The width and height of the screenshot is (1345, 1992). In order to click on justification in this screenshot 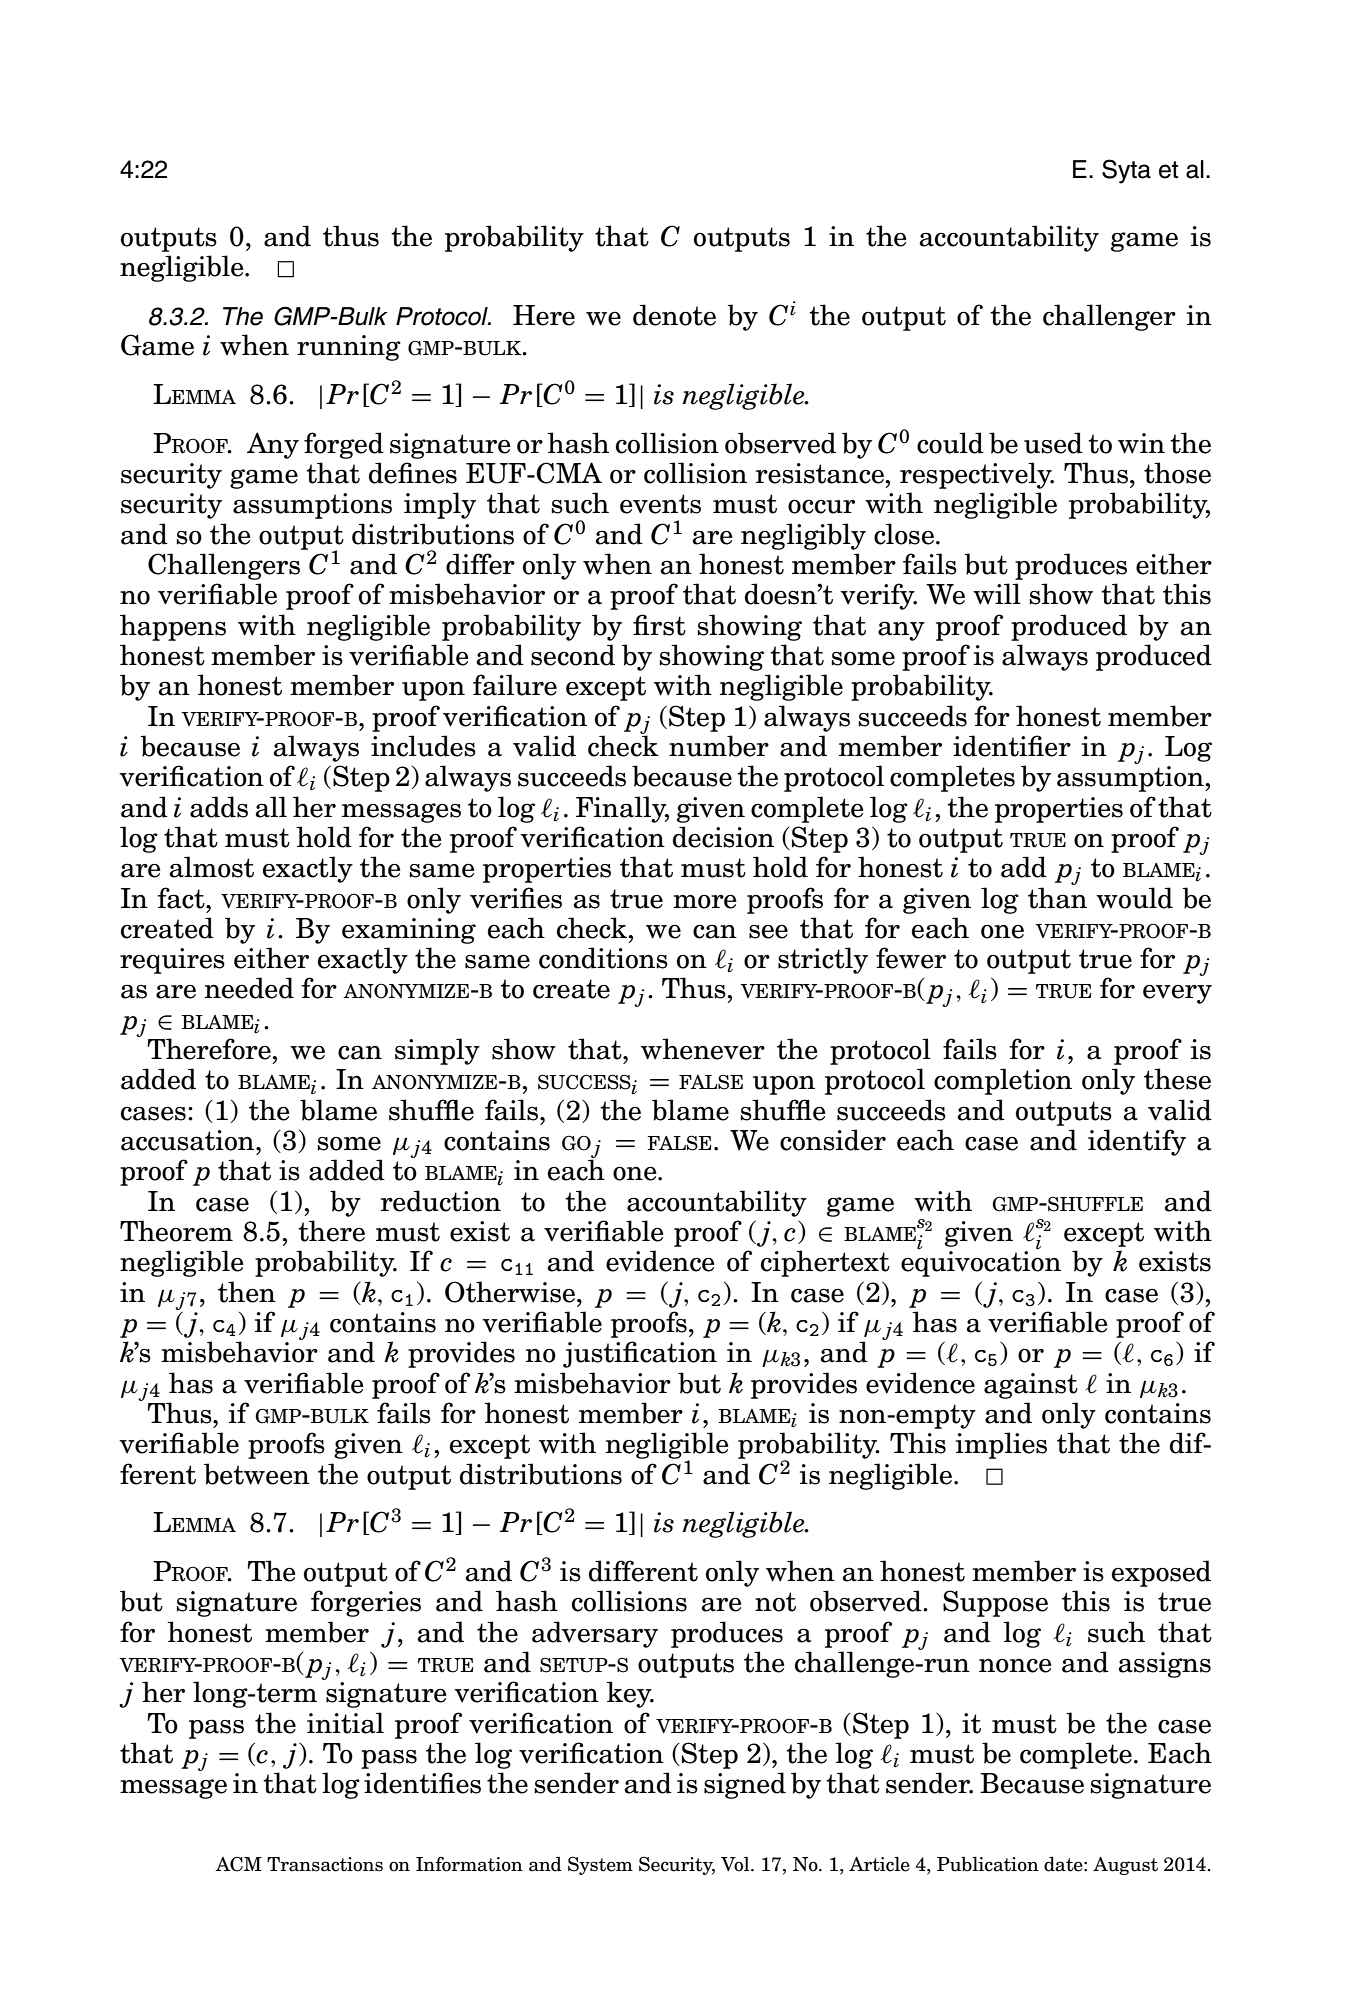, I will do `click(640, 1354)`.
